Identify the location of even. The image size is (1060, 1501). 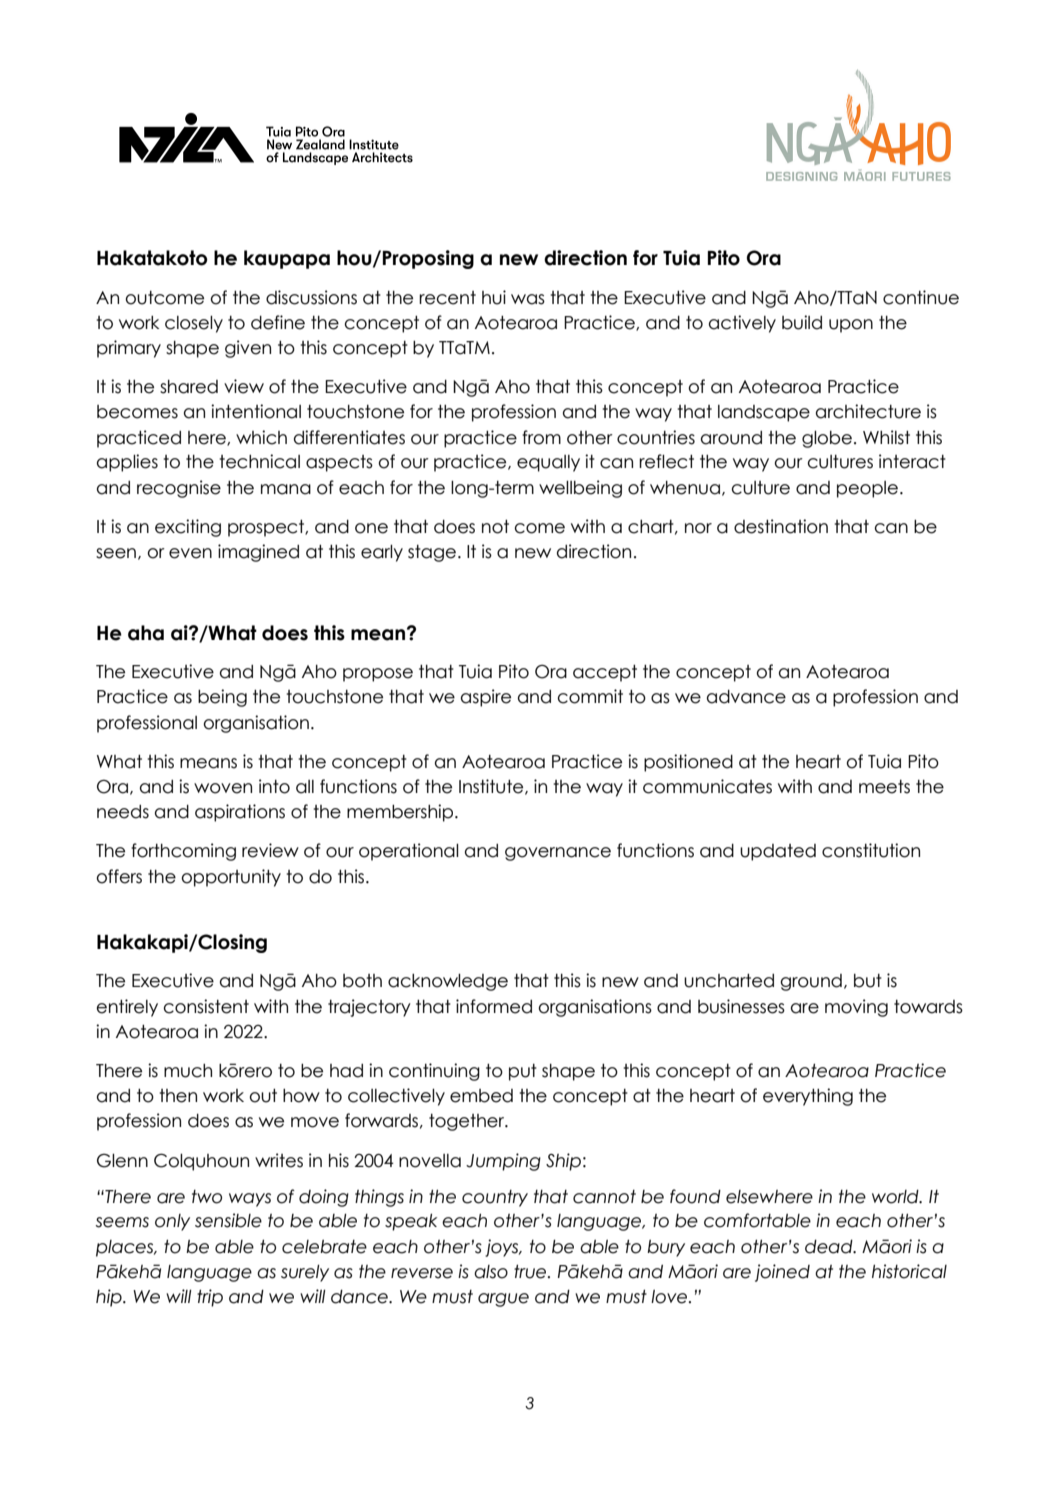
(190, 553).
